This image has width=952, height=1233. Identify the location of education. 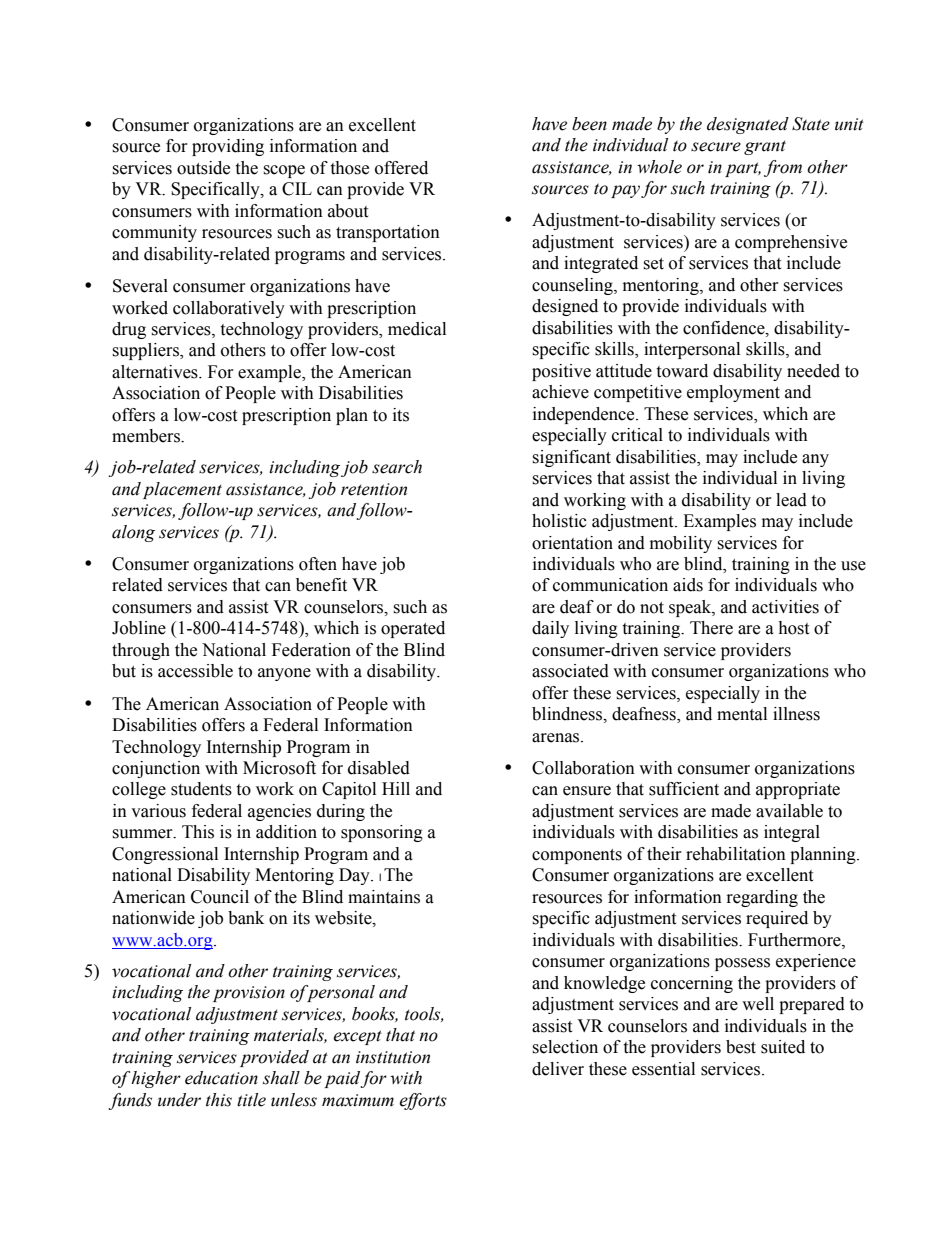
(221, 1078).
